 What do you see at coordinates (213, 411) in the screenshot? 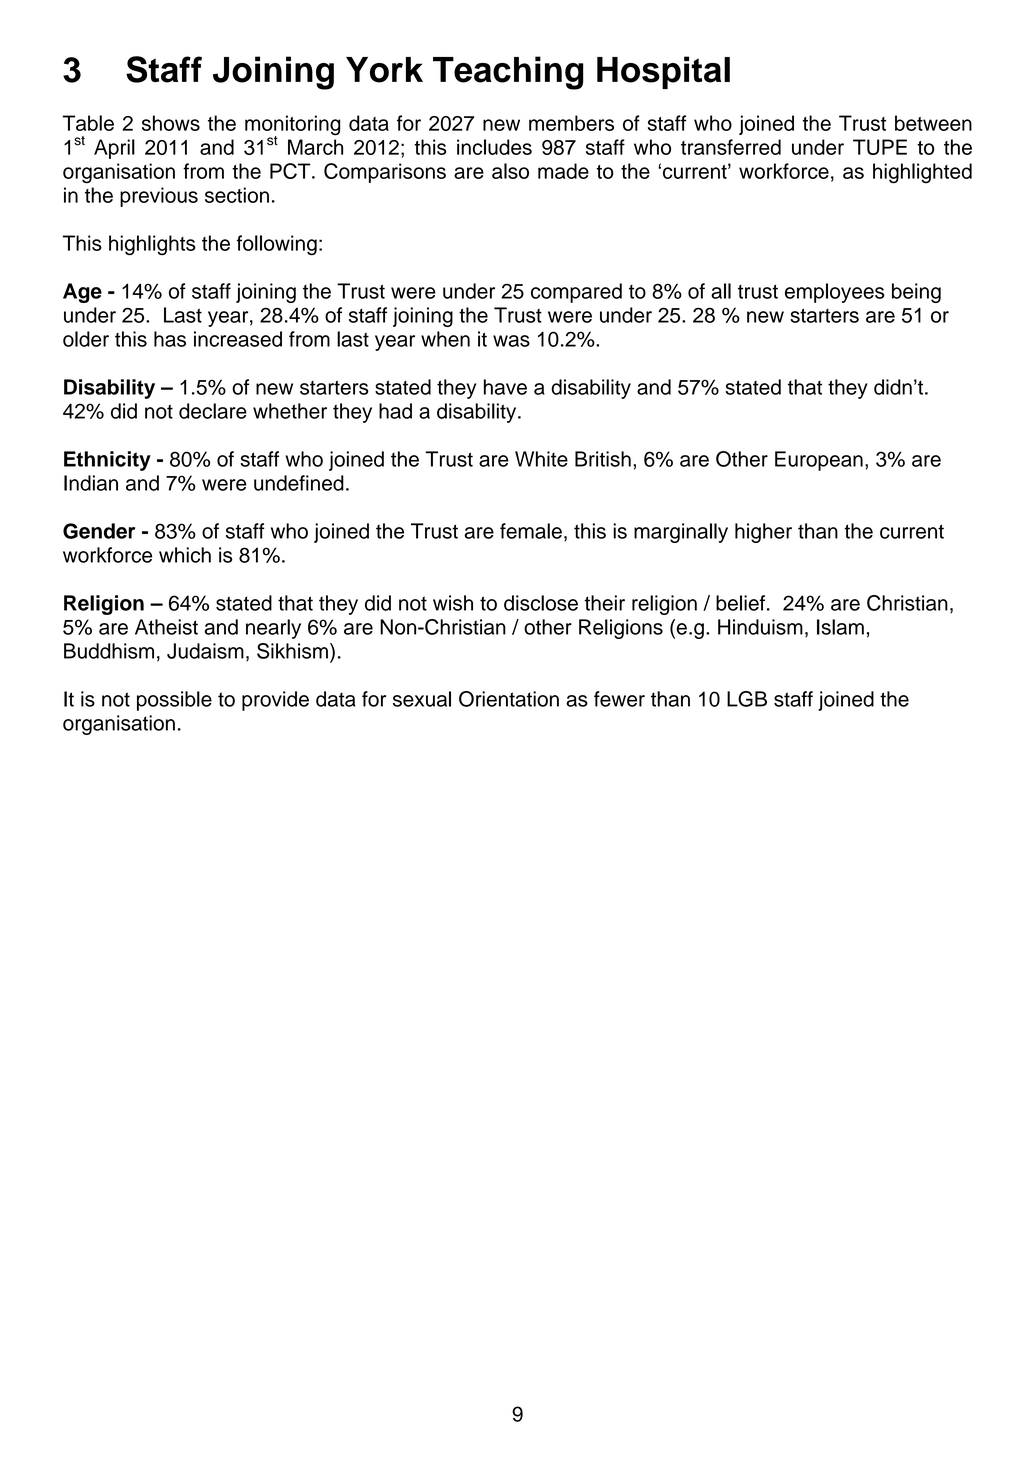
I see `declare` at bounding box center [213, 411].
